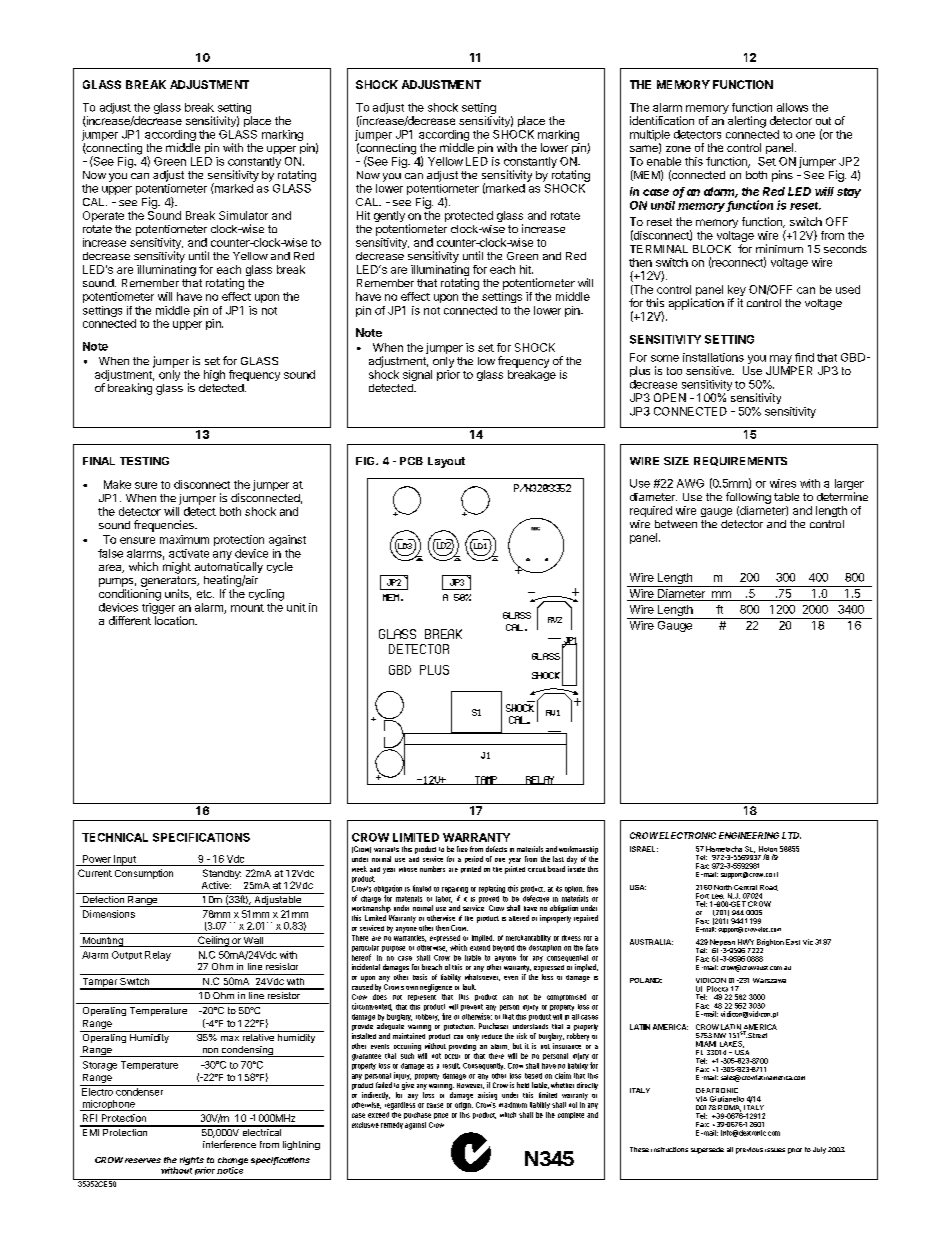 This image has width=952, height=1233. What do you see at coordinates (144, 874) in the image?
I see `Consumption` at bounding box center [144, 874].
